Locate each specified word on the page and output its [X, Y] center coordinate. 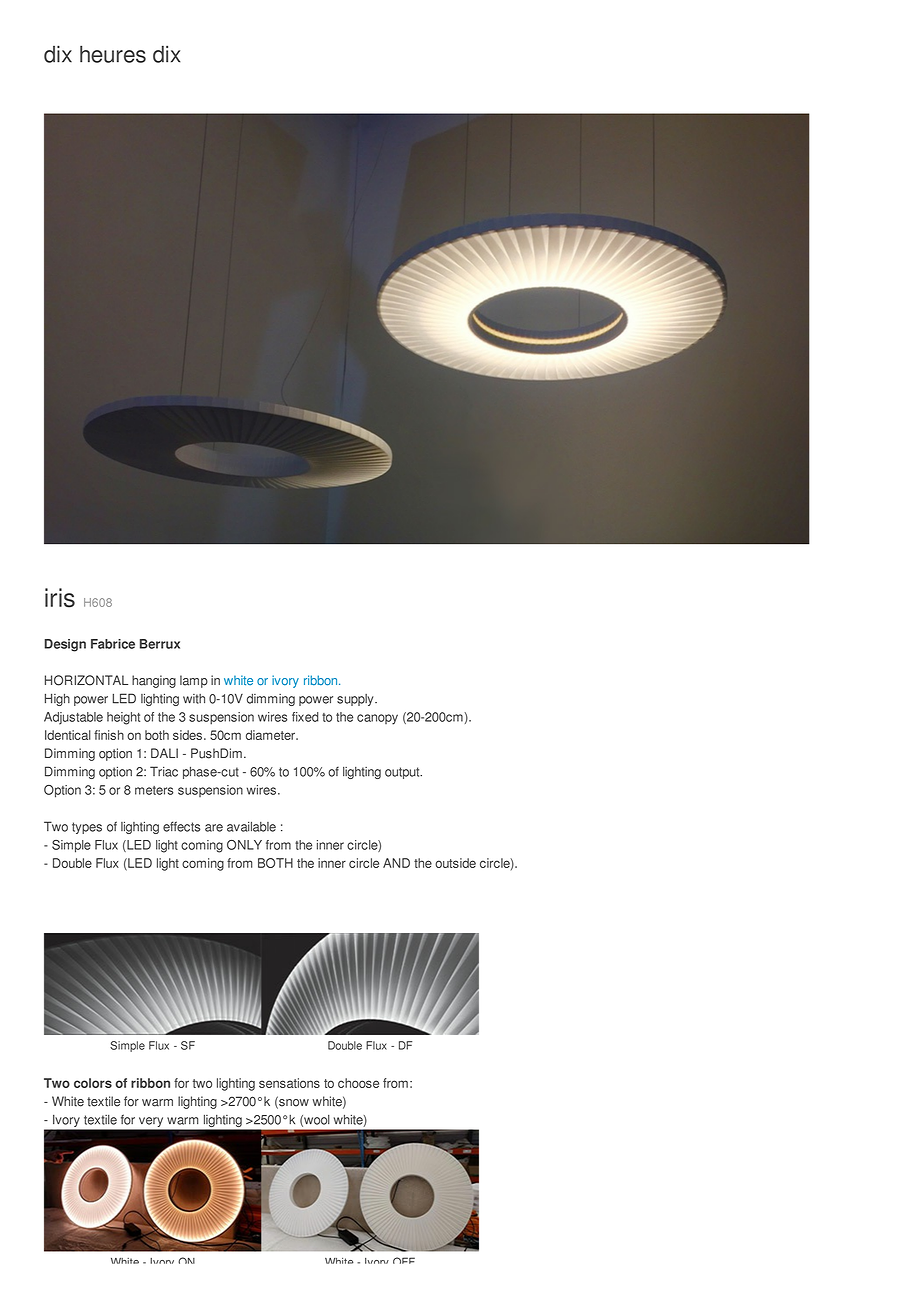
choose [358, 1083]
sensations [289, 1083]
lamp [194, 681]
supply [356, 700]
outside [455, 863]
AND [396, 863]
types [87, 828]
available [251, 827]
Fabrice [113, 644]
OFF [404, 1260]
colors [93, 1083]
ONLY [244, 845]
